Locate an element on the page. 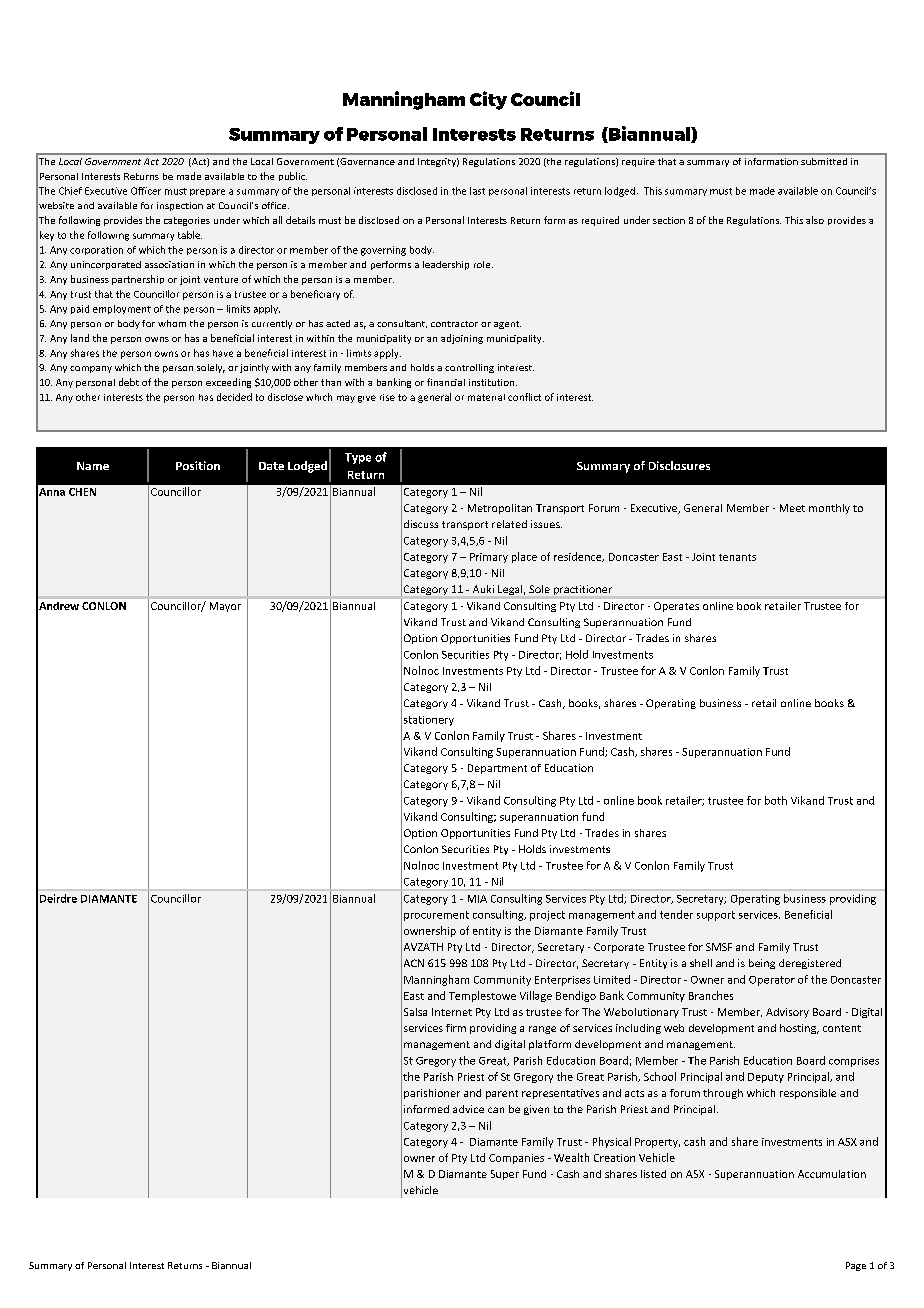 Image resolution: width=924 pixels, height=1308 pixels. also is located at coordinates (815, 220).
